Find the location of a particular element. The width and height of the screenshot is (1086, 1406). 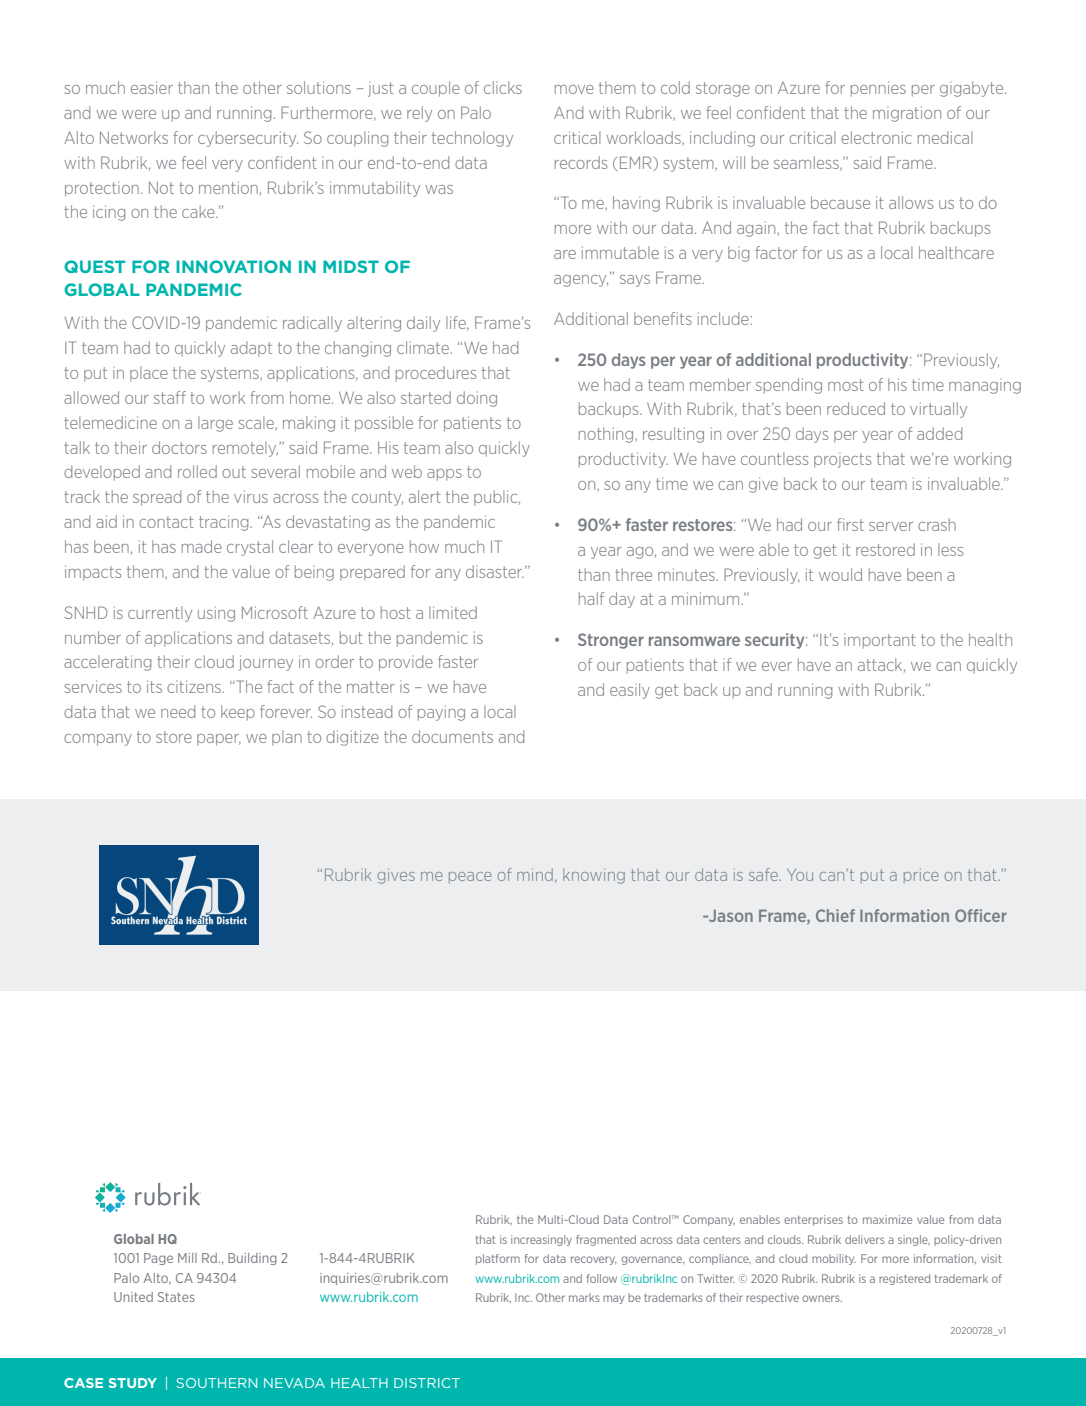

server is located at coordinates (891, 526).
